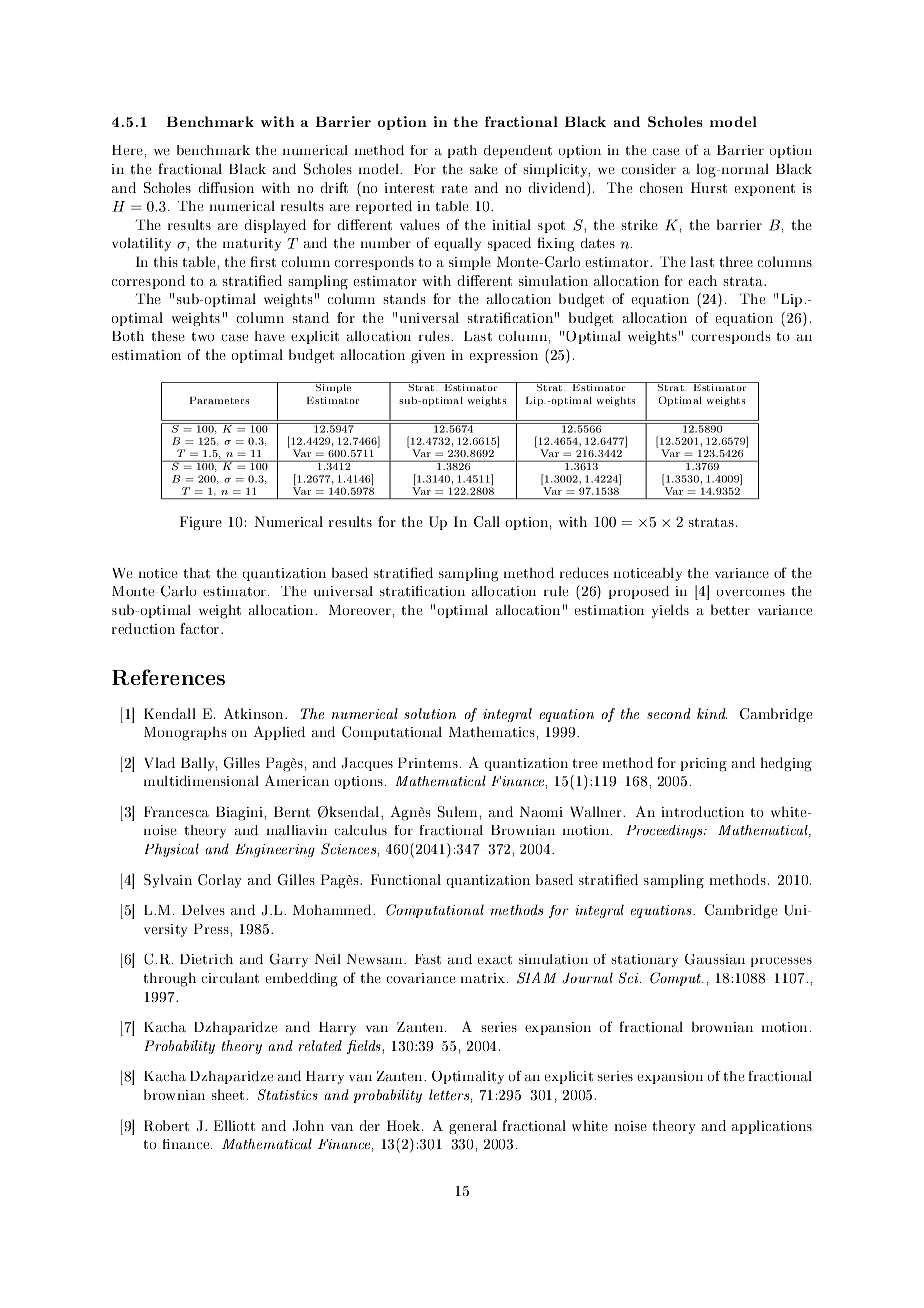  Describe the element at coordinates (730, 609) in the screenshot. I see `better` at that location.
